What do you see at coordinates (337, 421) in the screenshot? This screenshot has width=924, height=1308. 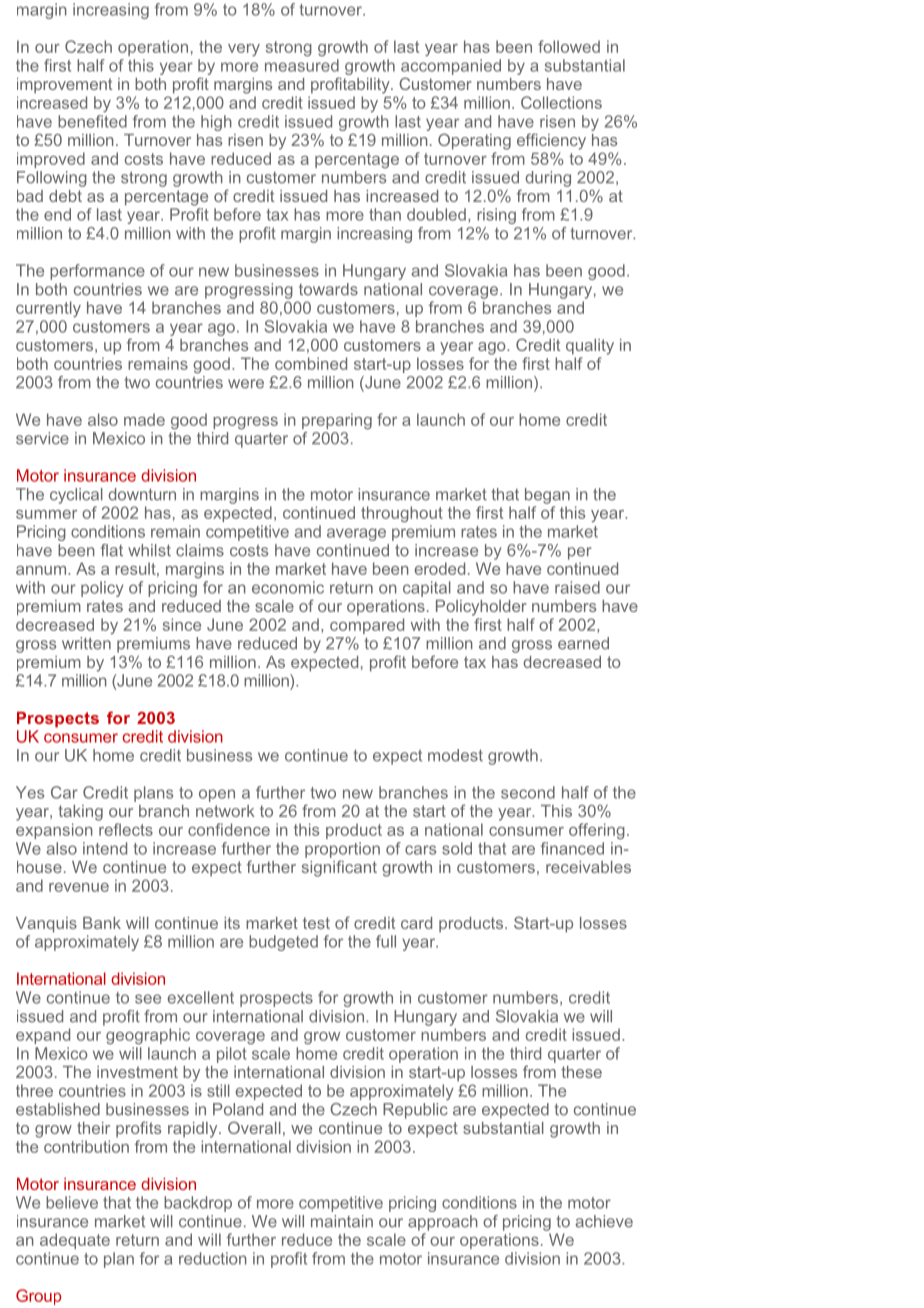 I see `preparing` at bounding box center [337, 421].
